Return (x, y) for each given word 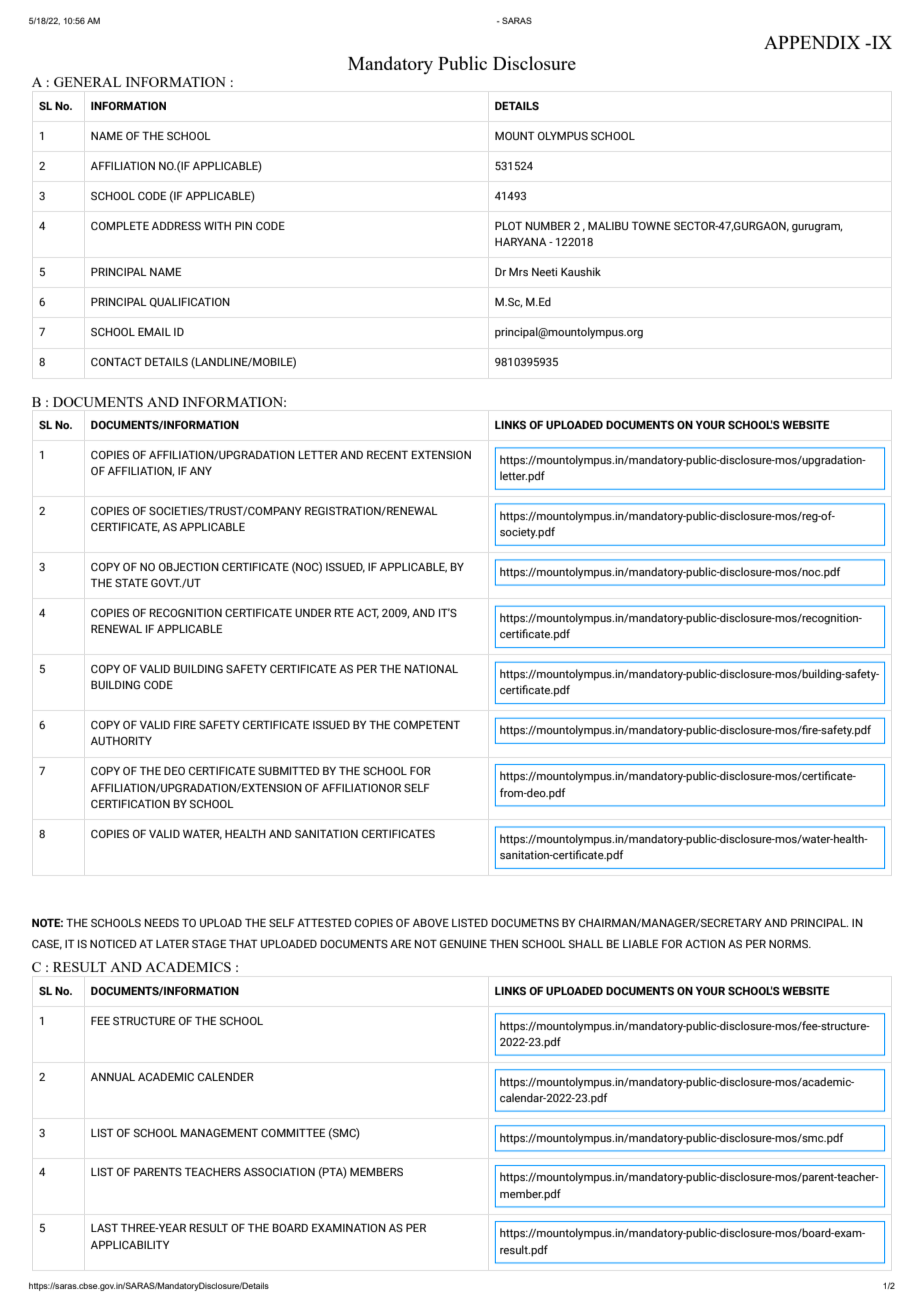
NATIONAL (431, 668)
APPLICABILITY (130, 1244)
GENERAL (87, 82)
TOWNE (651, 225)
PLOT (508, 225)
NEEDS (162, 922)
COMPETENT (427, 724)
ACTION (705, 943)
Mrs (518, 272)
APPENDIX (812, 42)
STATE (131, 582)
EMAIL (154, 331)
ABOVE (431, 922)
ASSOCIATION (279, 1171)
